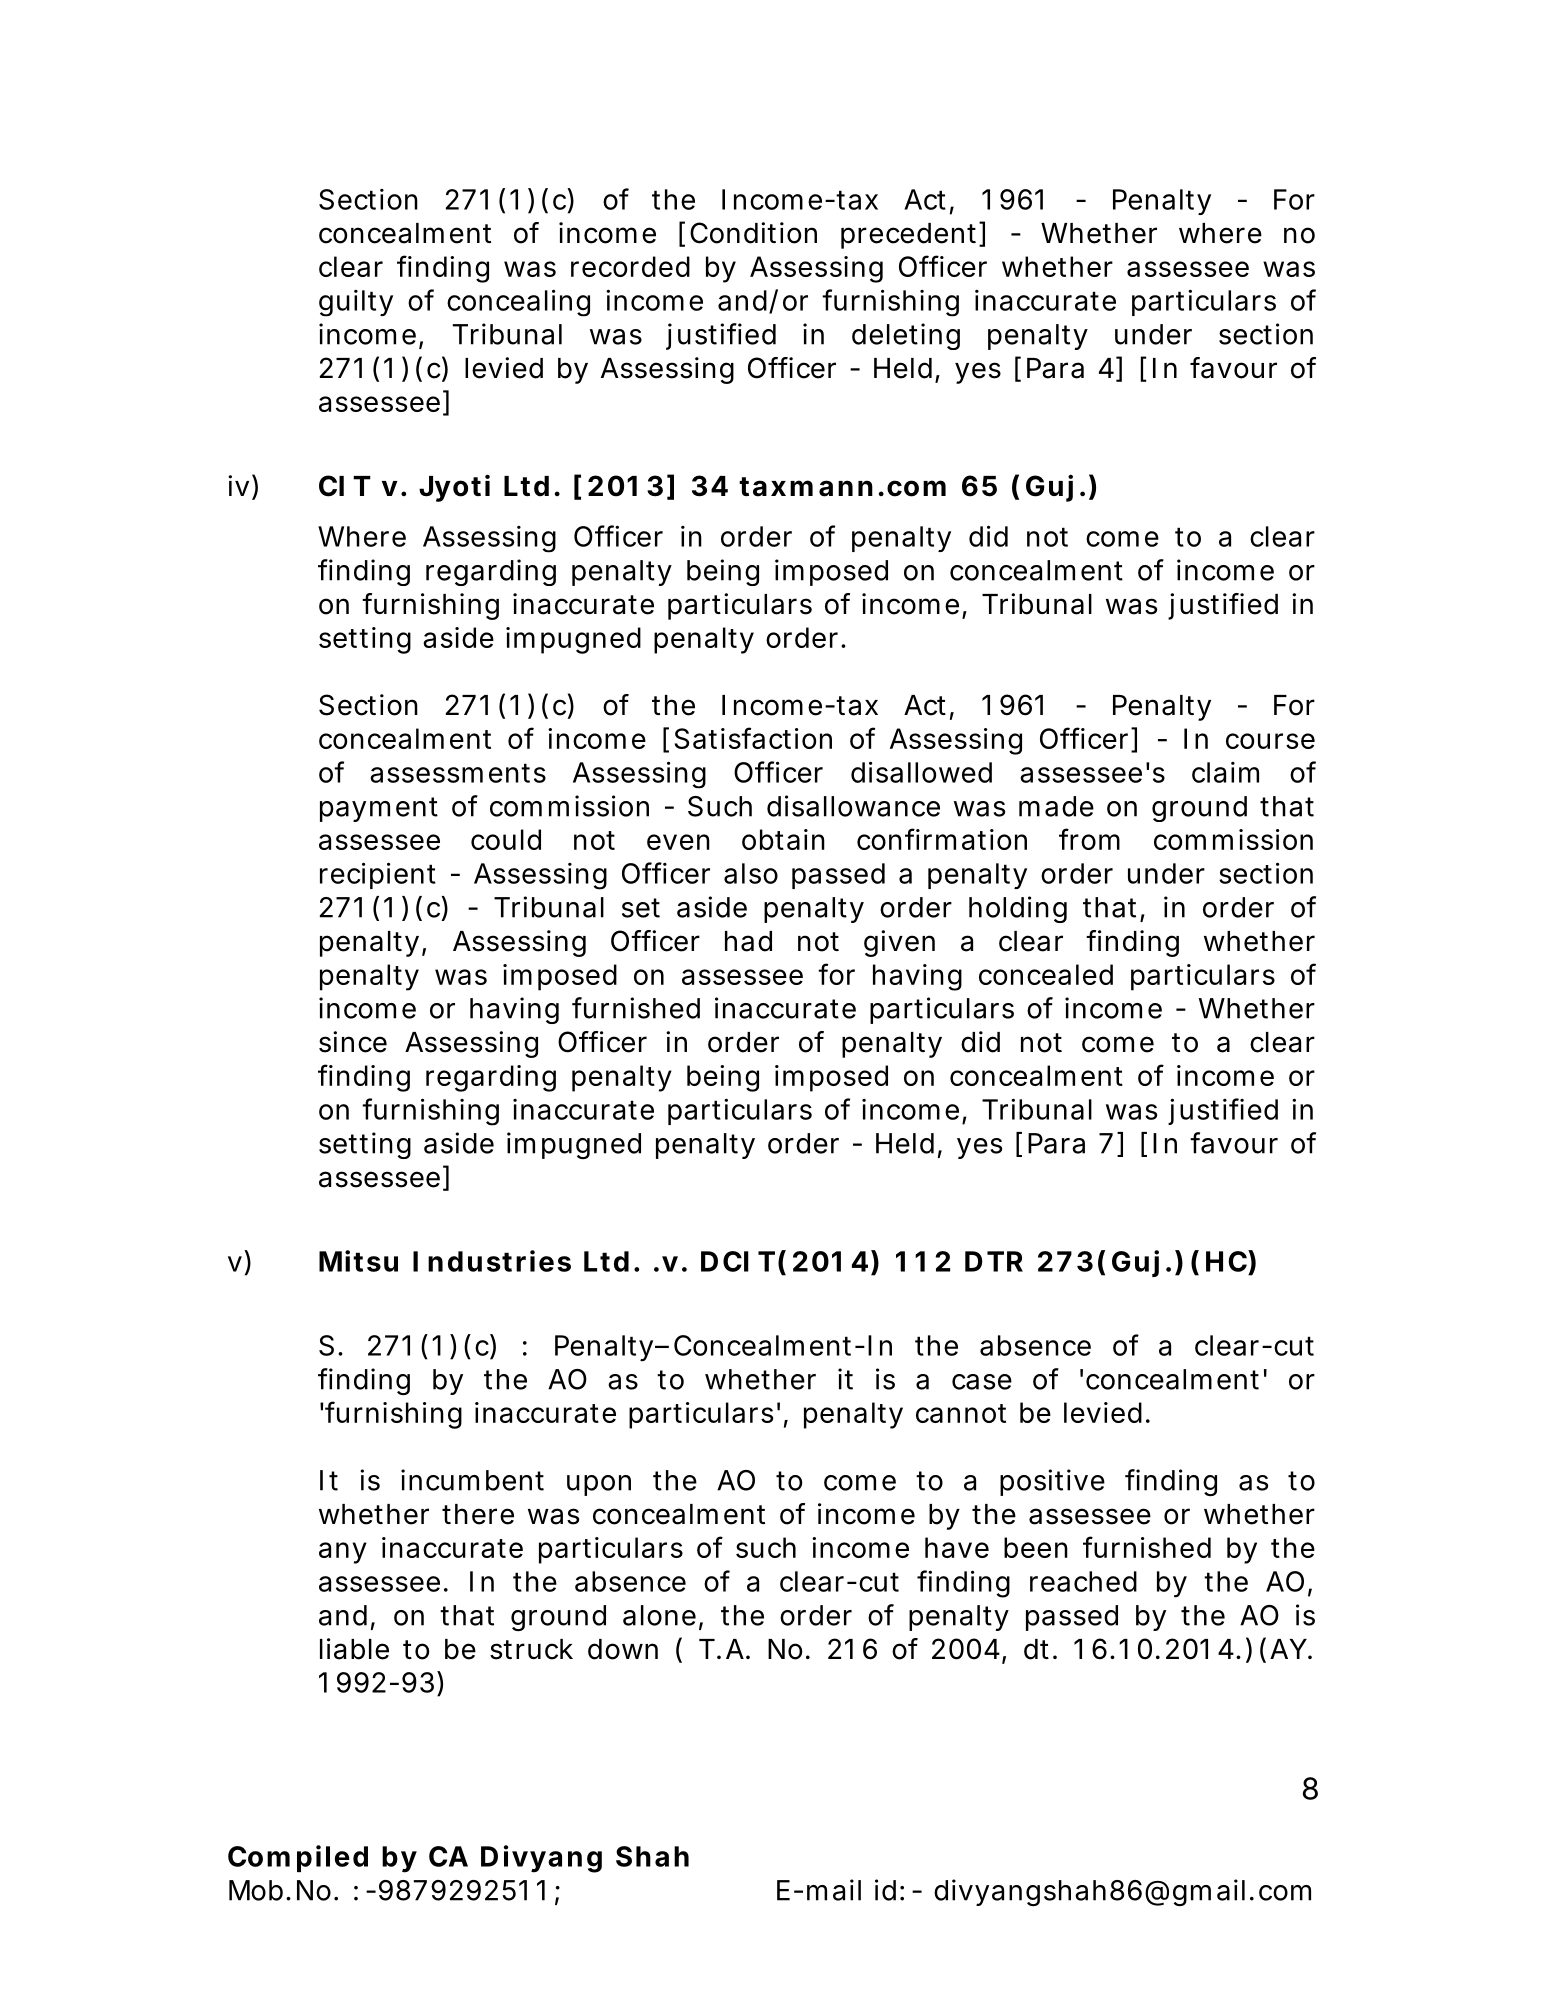 The image size is (1543, 1997). Describe the element at coordinates (298, 1858) in the page. I see `Compiled` at that location.
